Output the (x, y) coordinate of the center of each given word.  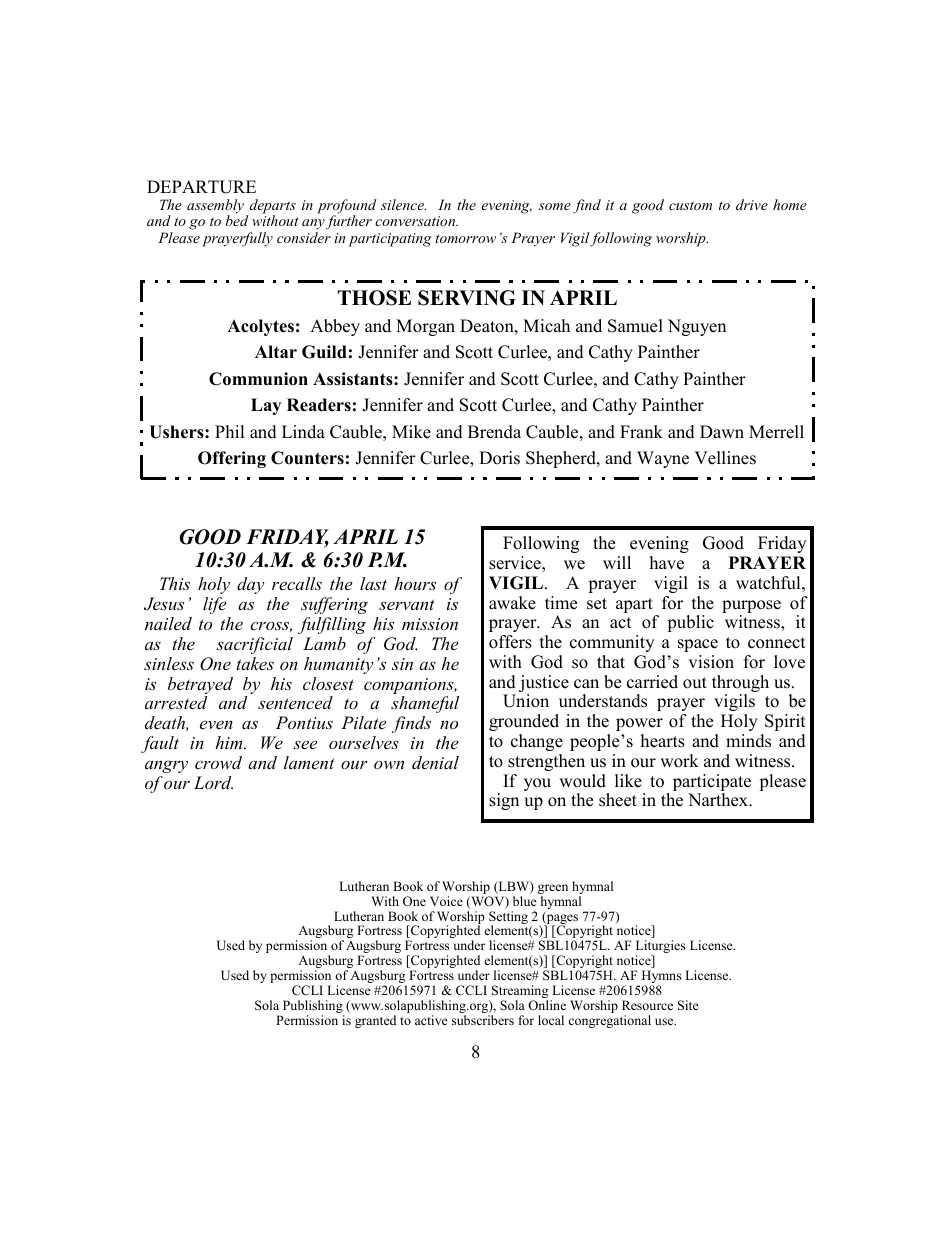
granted (375, 1021)
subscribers (483, 1020)
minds (748, 741)
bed (237, 219)
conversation (416, 221)
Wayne (663, 459)
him (230, 742)
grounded (524, 722)
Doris (499, 458)
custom (690, 205)
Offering (232, 459)
